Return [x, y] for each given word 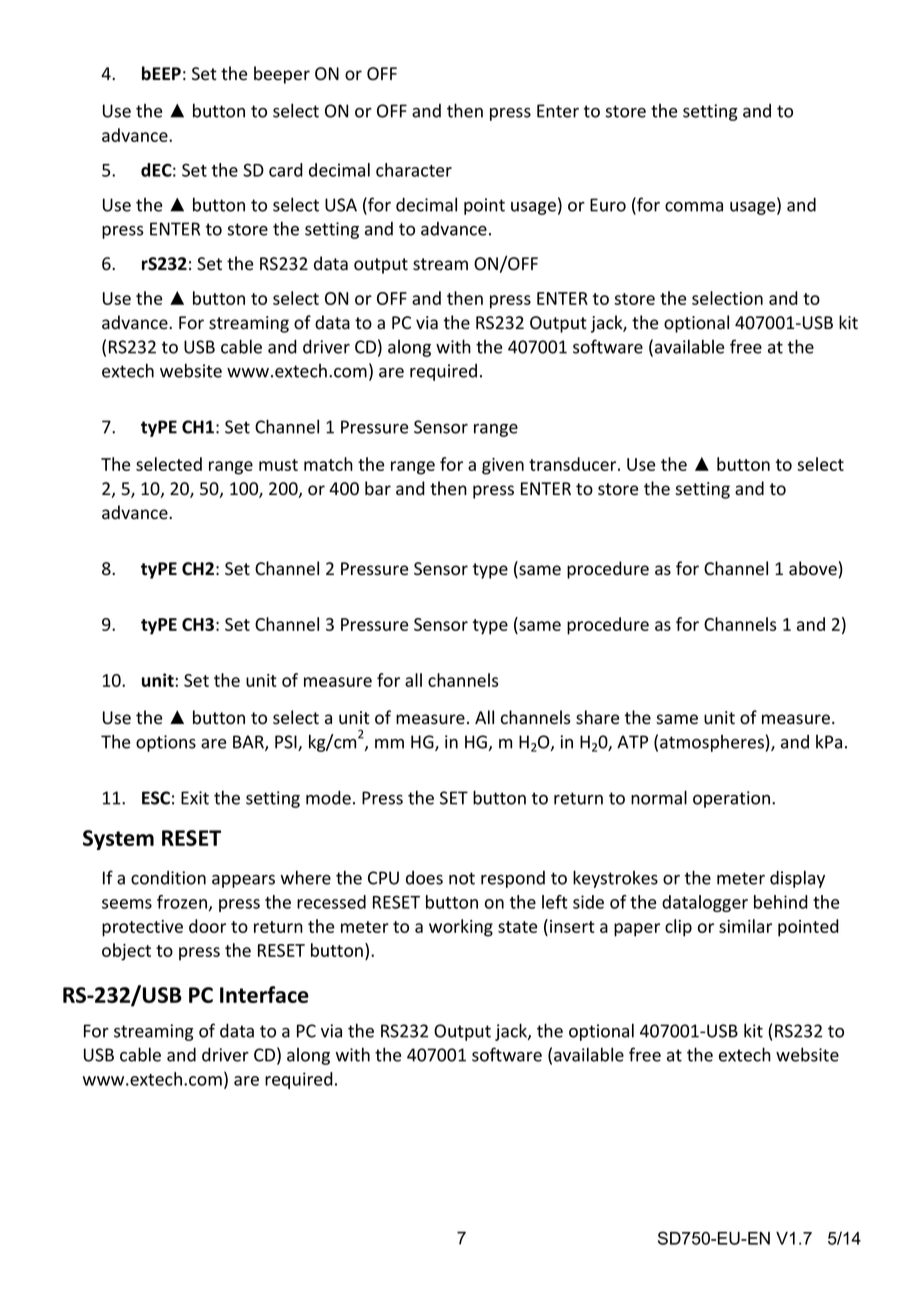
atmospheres [712, 743]
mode [328, 797]
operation [731, 799]
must [278, 465]
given [503, 466]
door [207, 926]
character [414, 170]
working [461, 928]
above [813, 568]
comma [694, 207]
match [328, 464]
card [286, 170]
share [597, 717]
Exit [195, 798]
